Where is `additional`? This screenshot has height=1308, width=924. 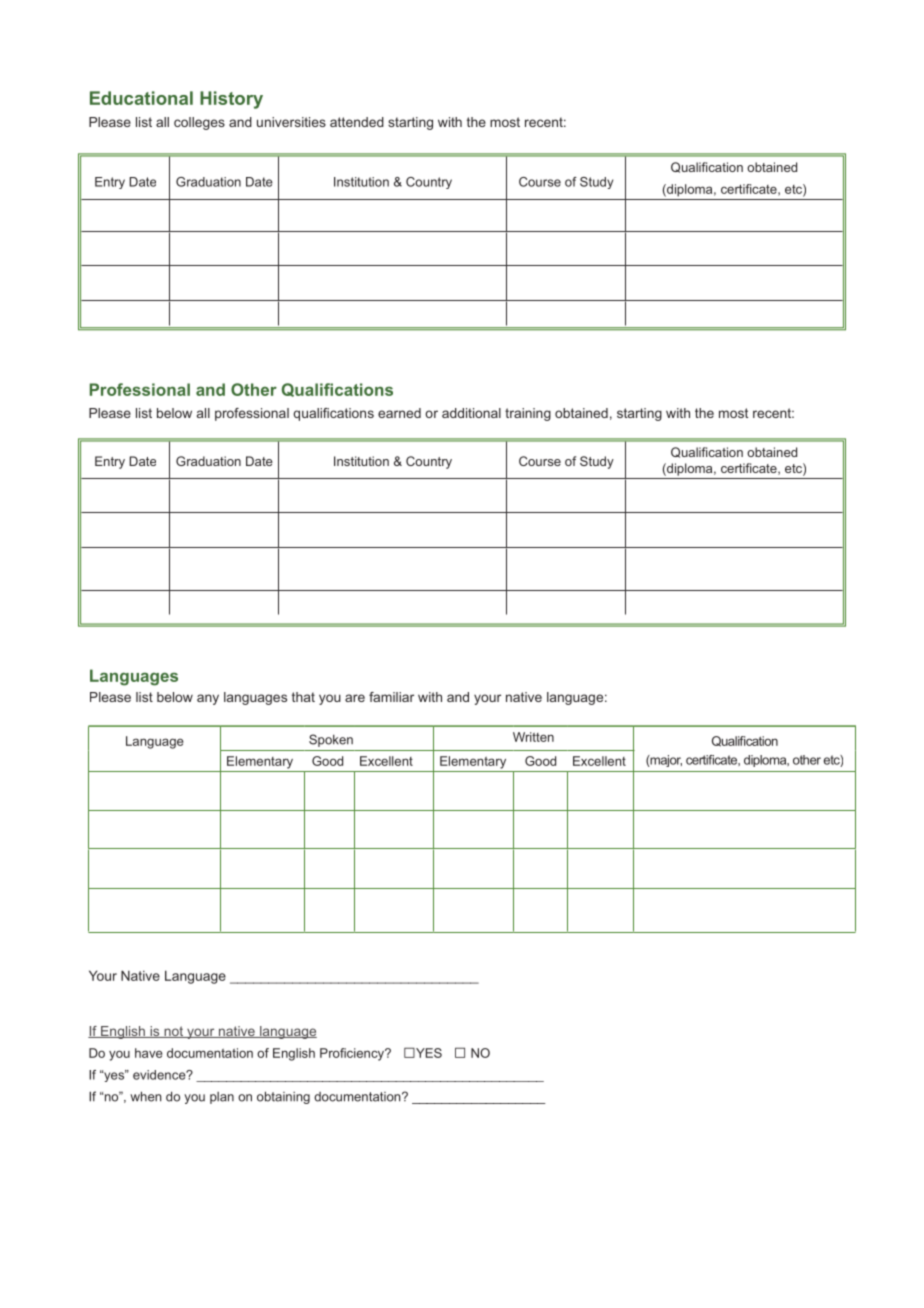
additional is located at coordinates (471, 413).
